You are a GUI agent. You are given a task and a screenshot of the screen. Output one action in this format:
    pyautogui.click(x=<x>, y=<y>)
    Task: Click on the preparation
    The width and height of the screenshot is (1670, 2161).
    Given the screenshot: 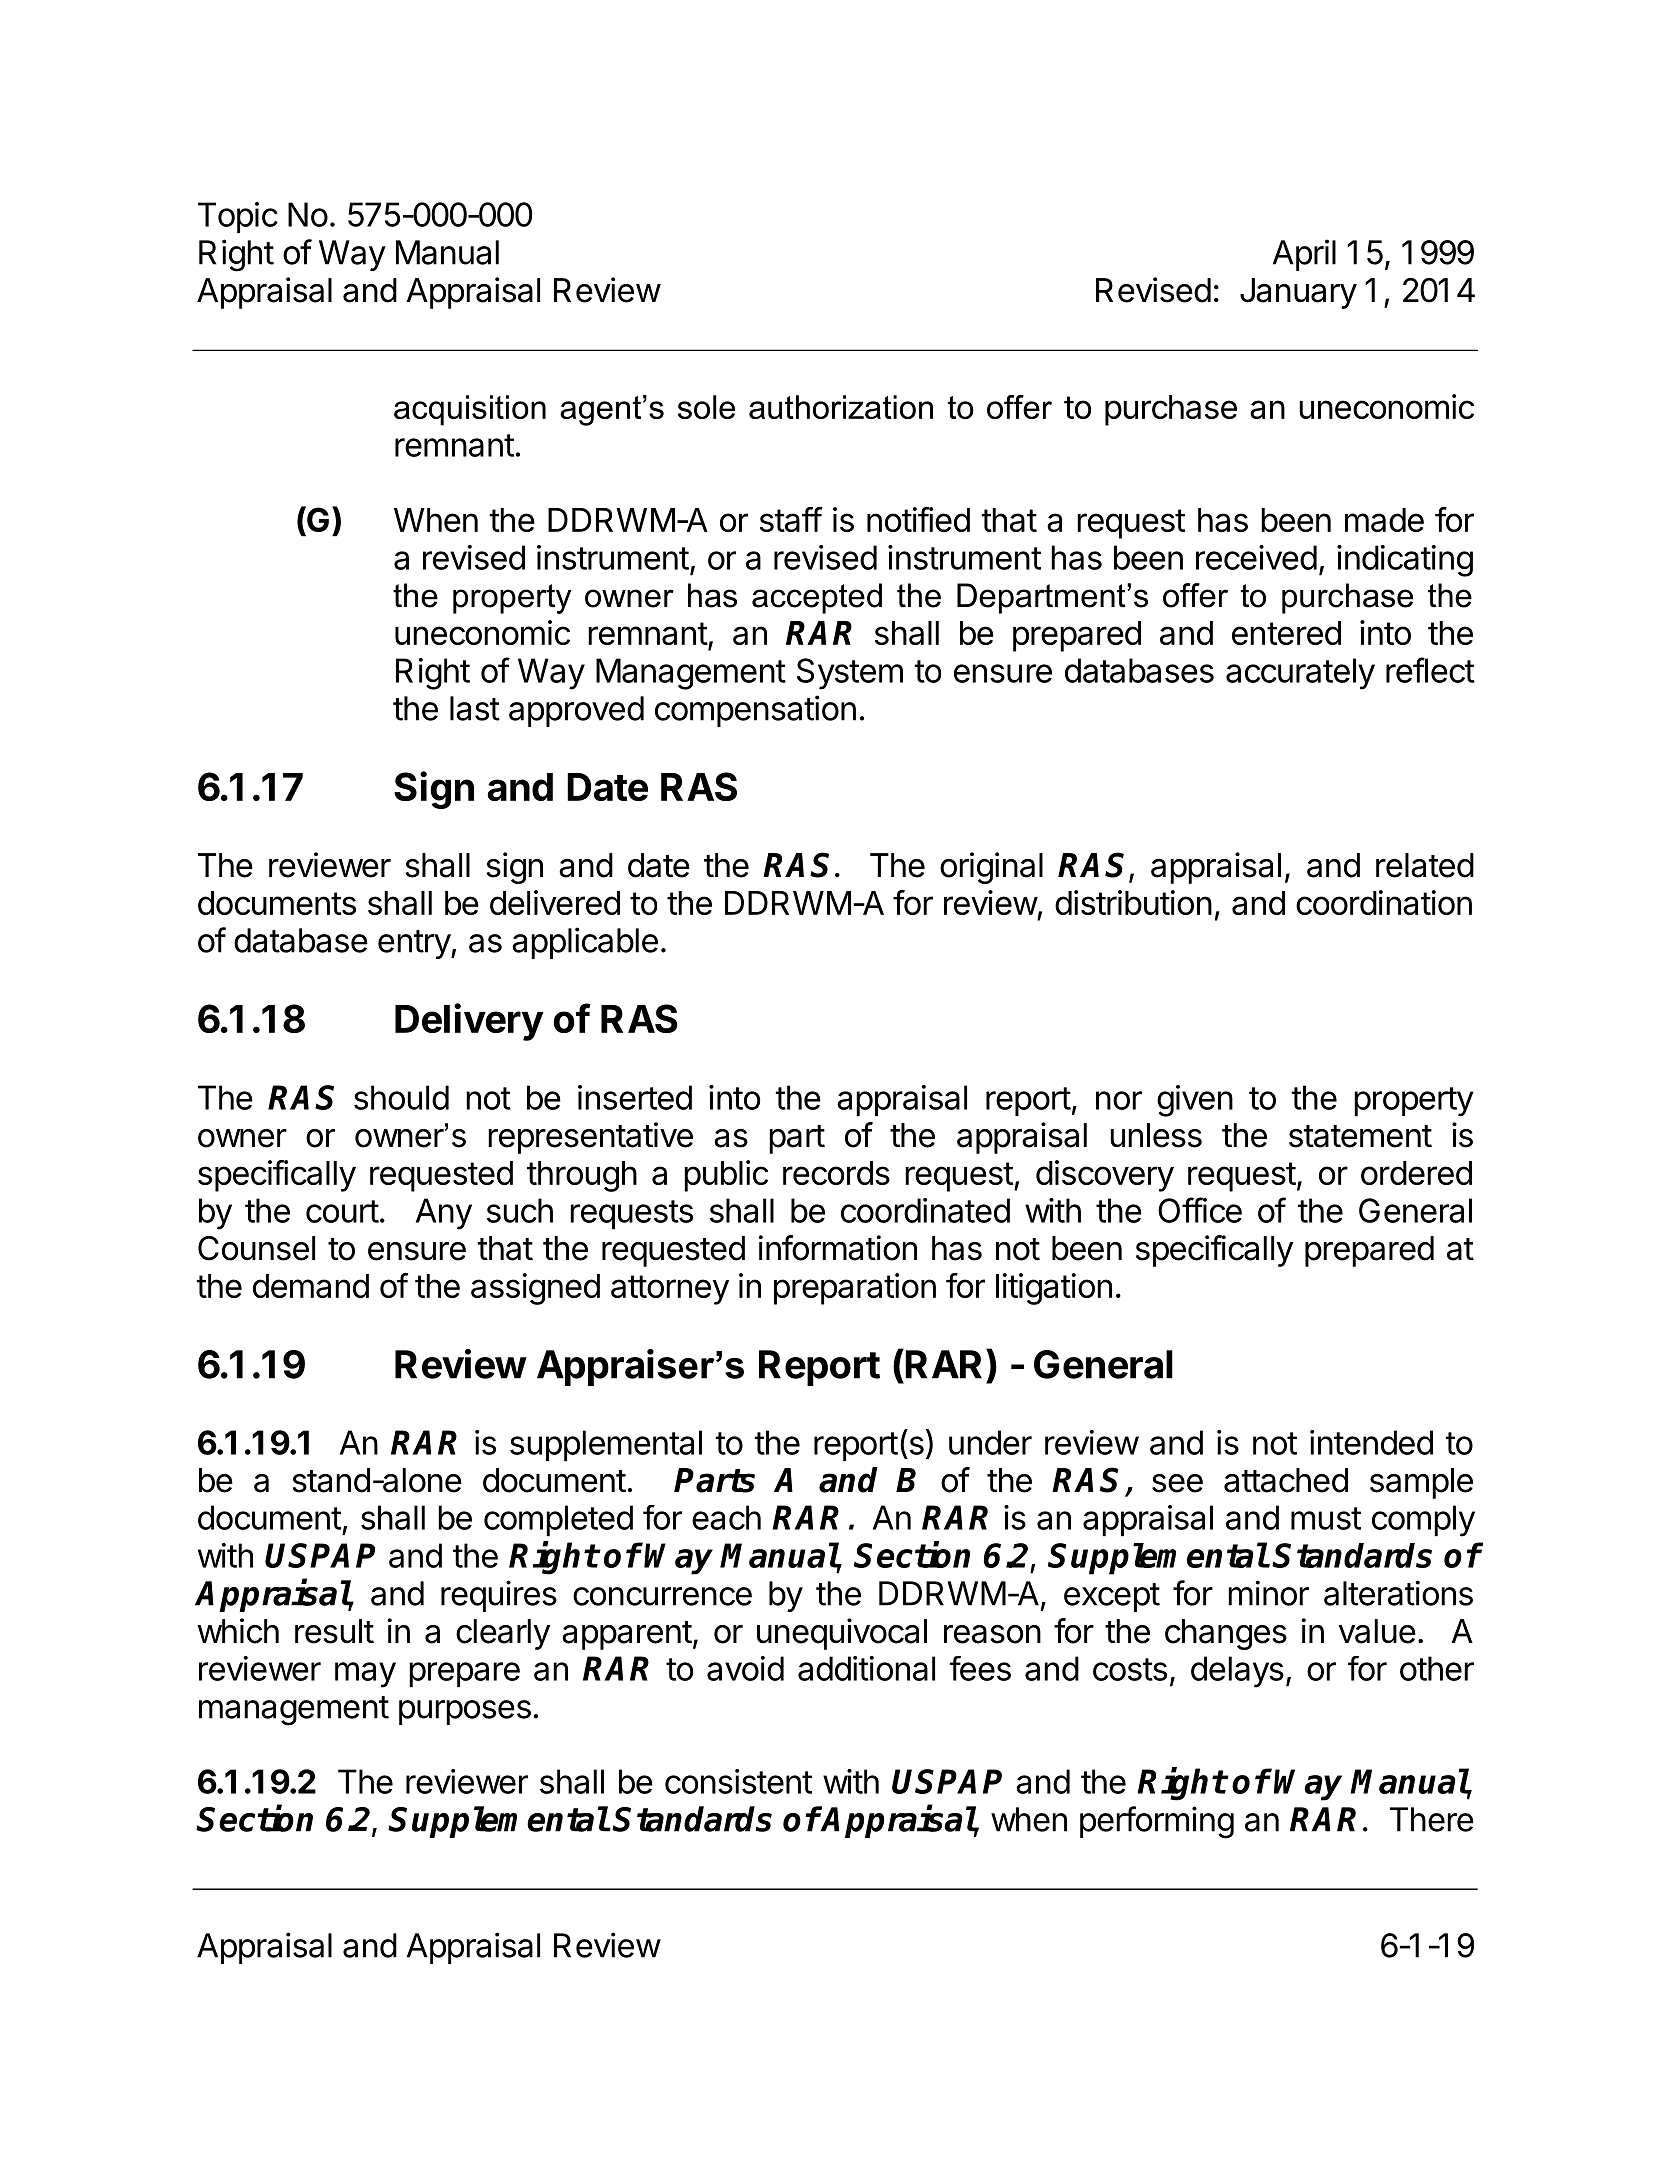 What is the action you would take?
    pyautogui.click(x=855, y=1289)
